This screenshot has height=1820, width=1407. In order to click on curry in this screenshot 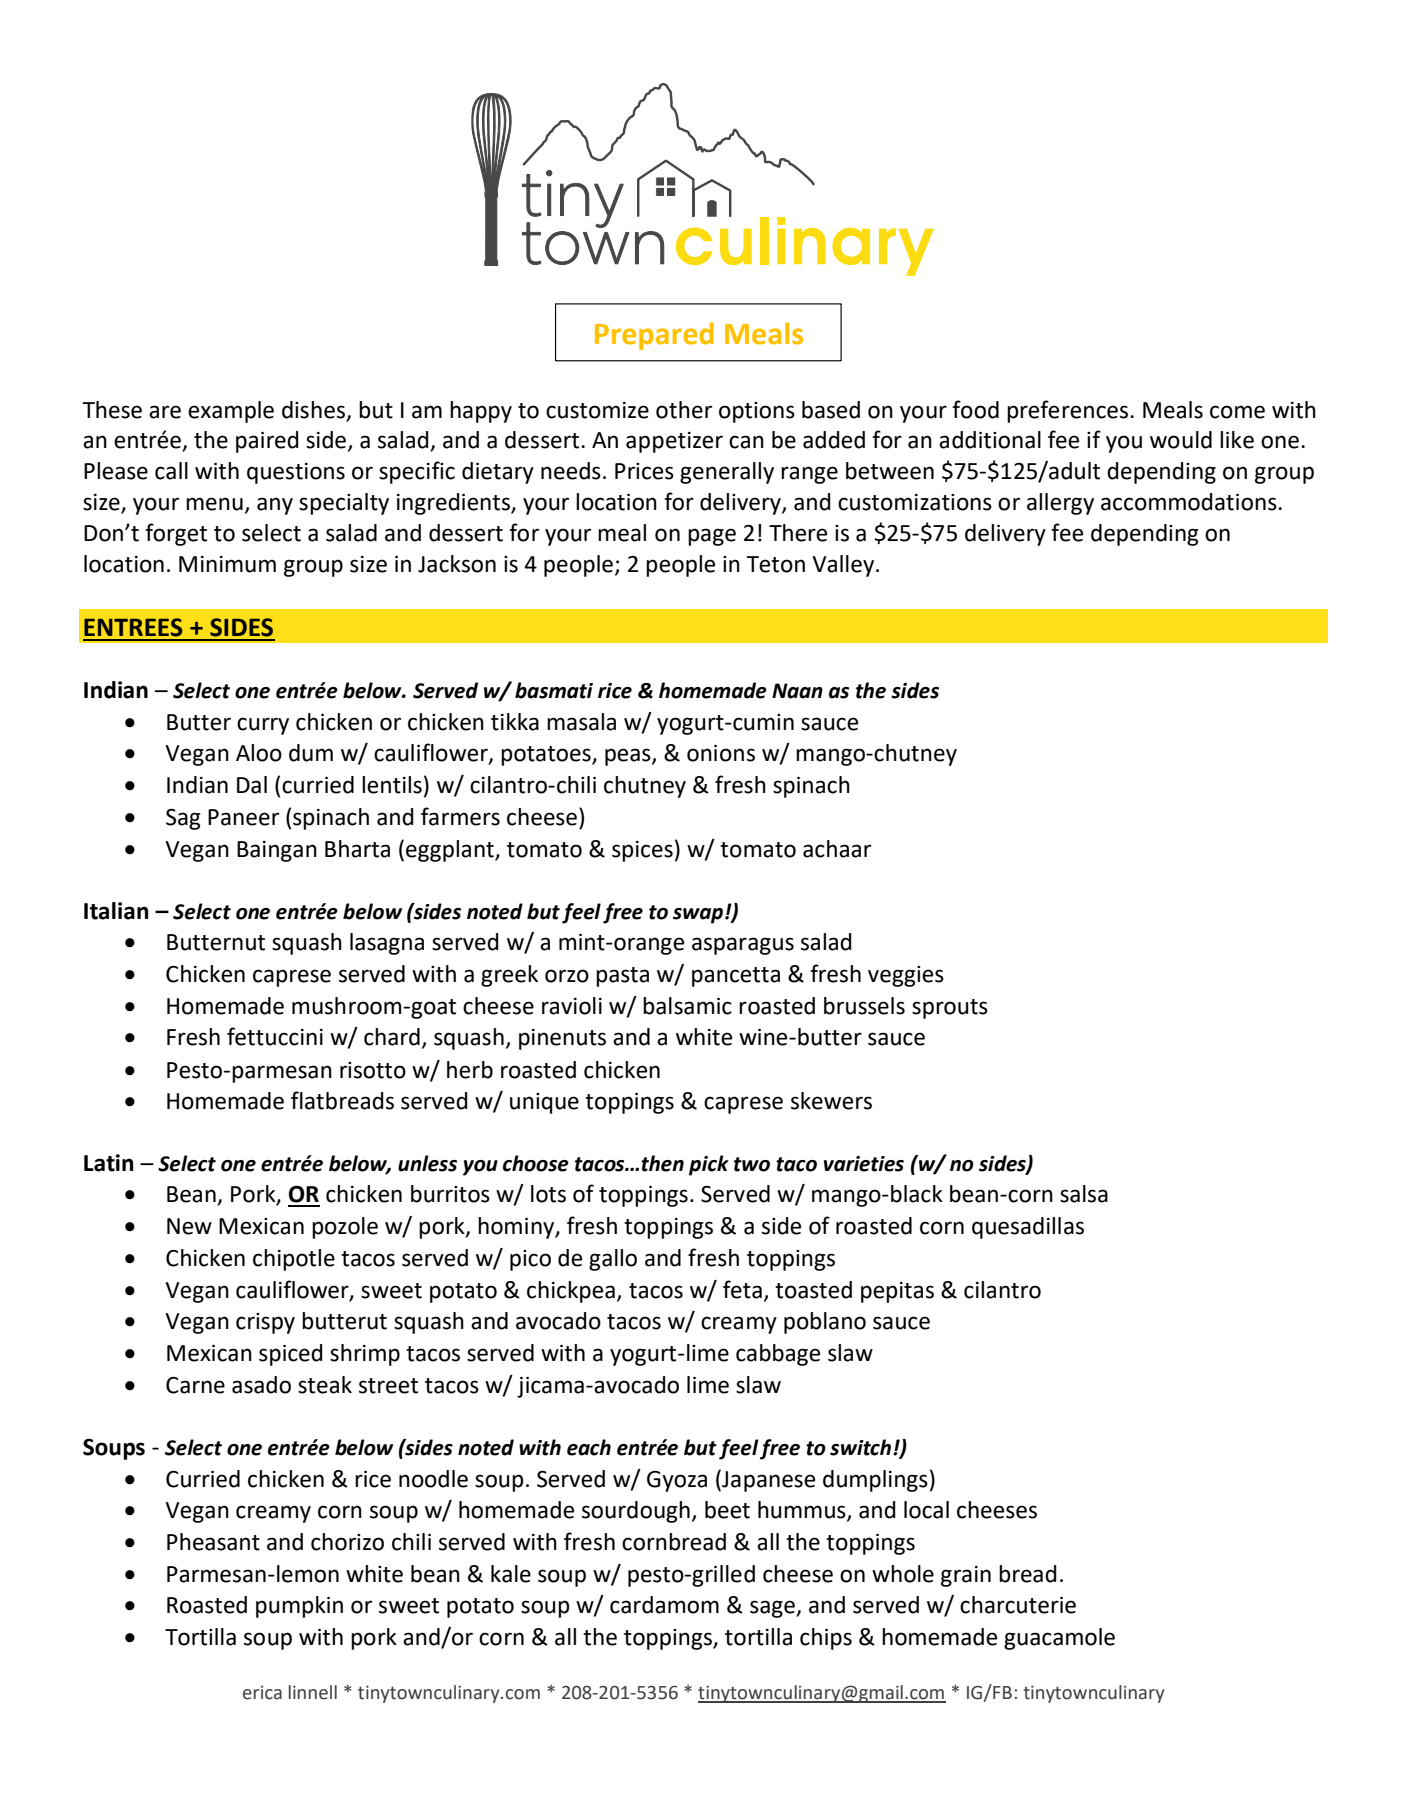, I will do `click(263, 726)`.
